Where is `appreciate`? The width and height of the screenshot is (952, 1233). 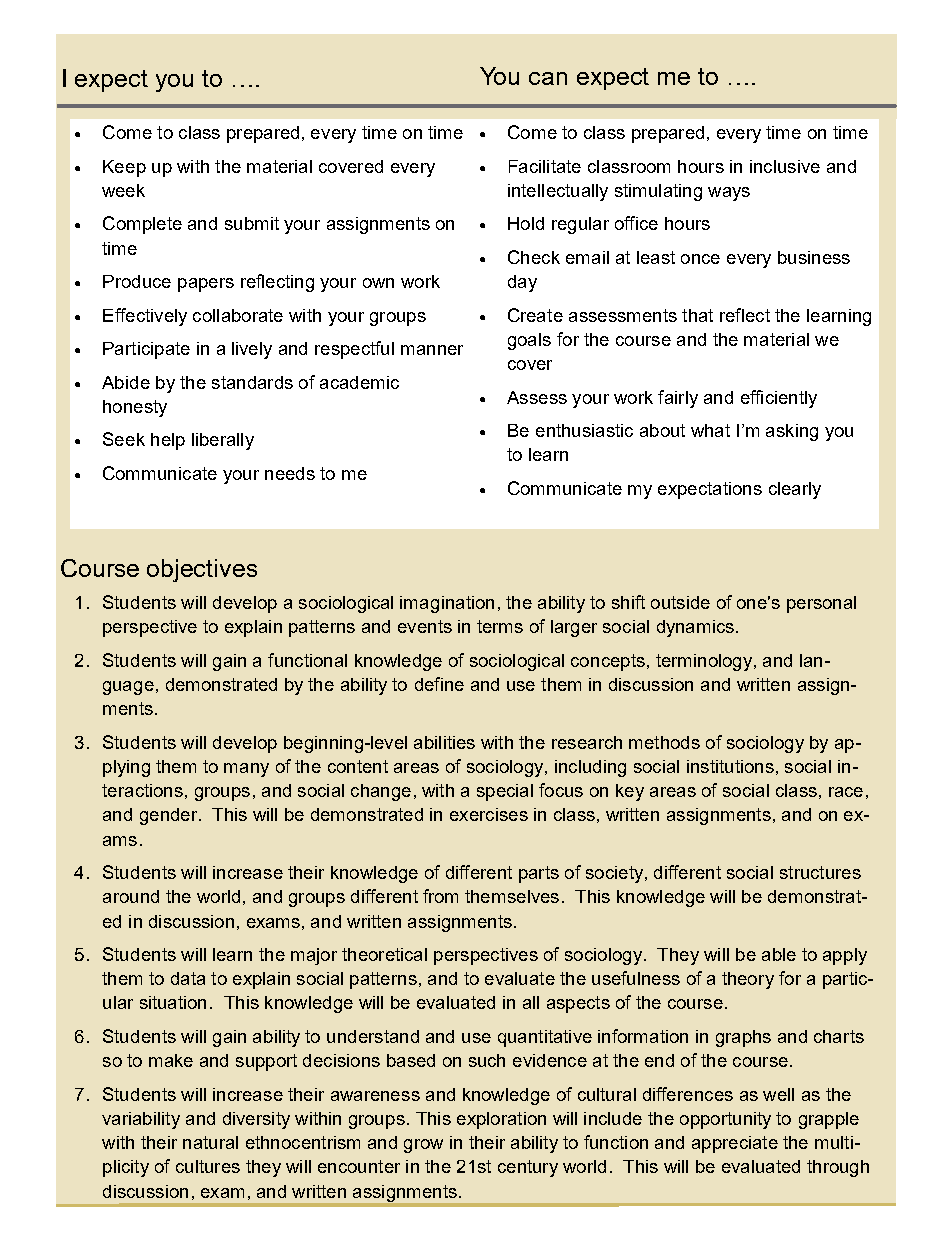 appreciate is located at coordinates (735, 1144).
